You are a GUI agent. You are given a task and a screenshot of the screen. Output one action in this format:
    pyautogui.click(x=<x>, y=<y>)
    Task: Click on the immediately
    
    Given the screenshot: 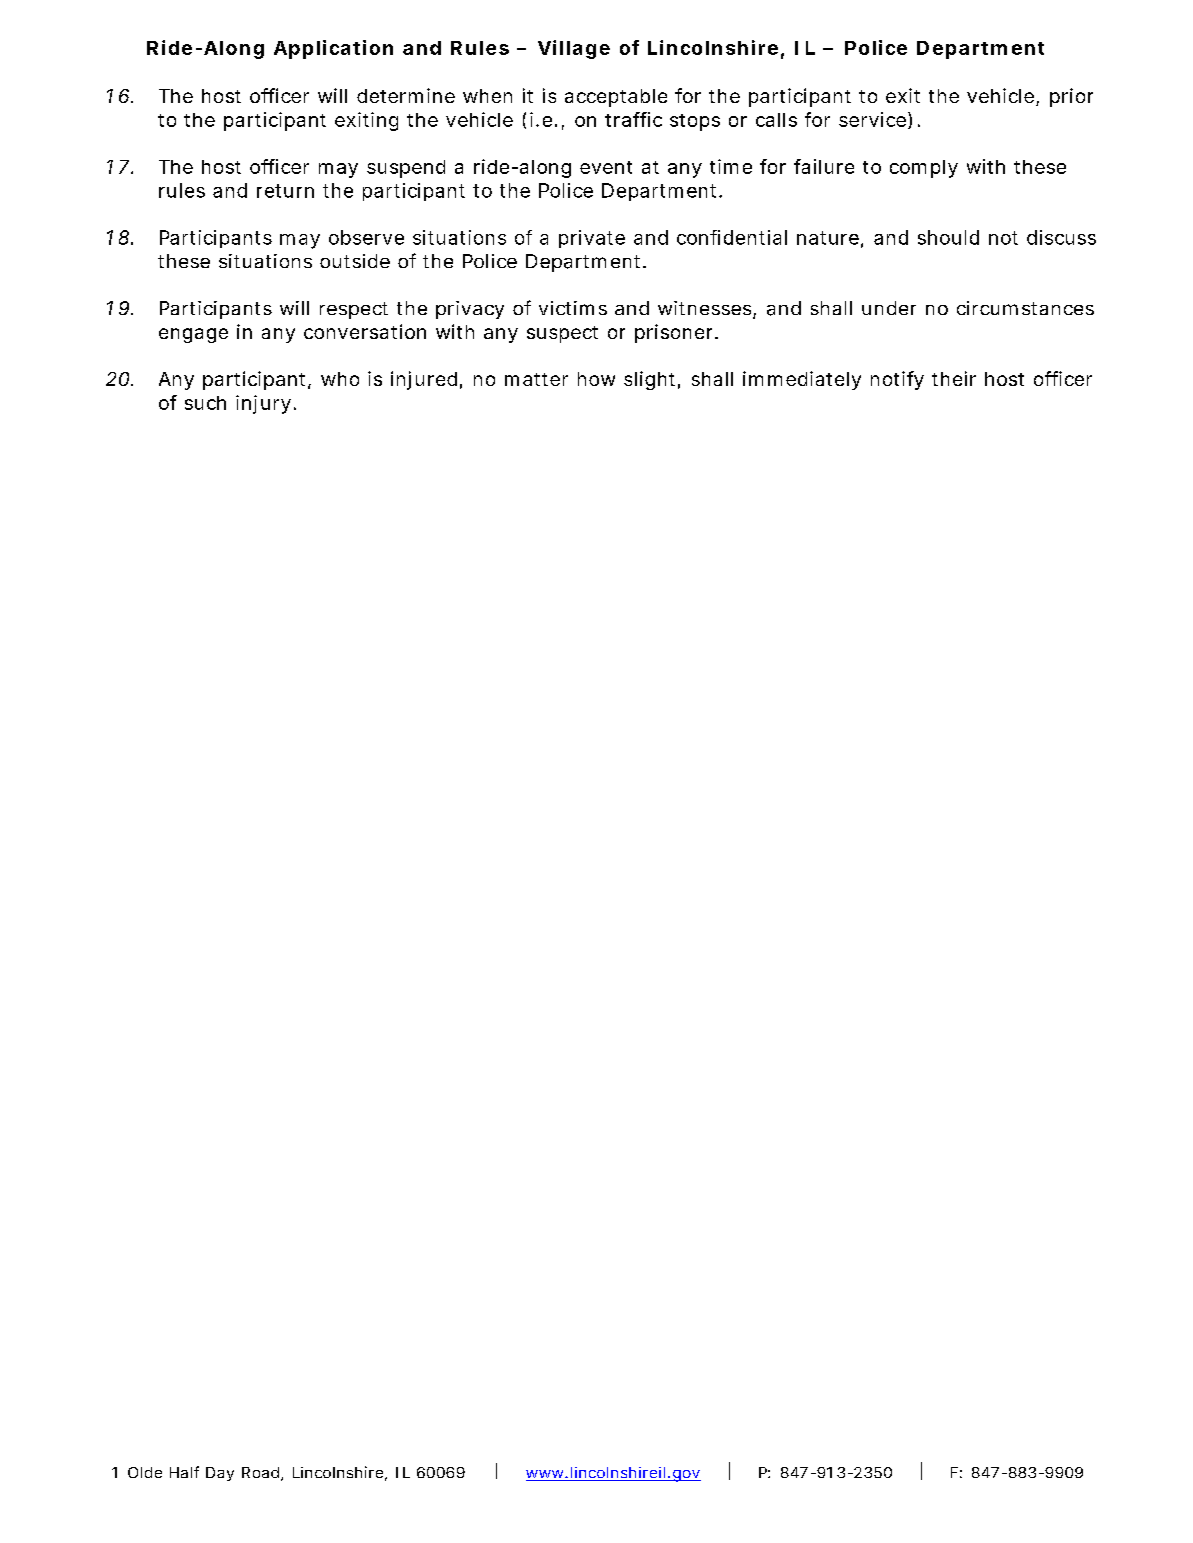 What is the action you would take?
    pyautogui.click(x=802, y=380)
